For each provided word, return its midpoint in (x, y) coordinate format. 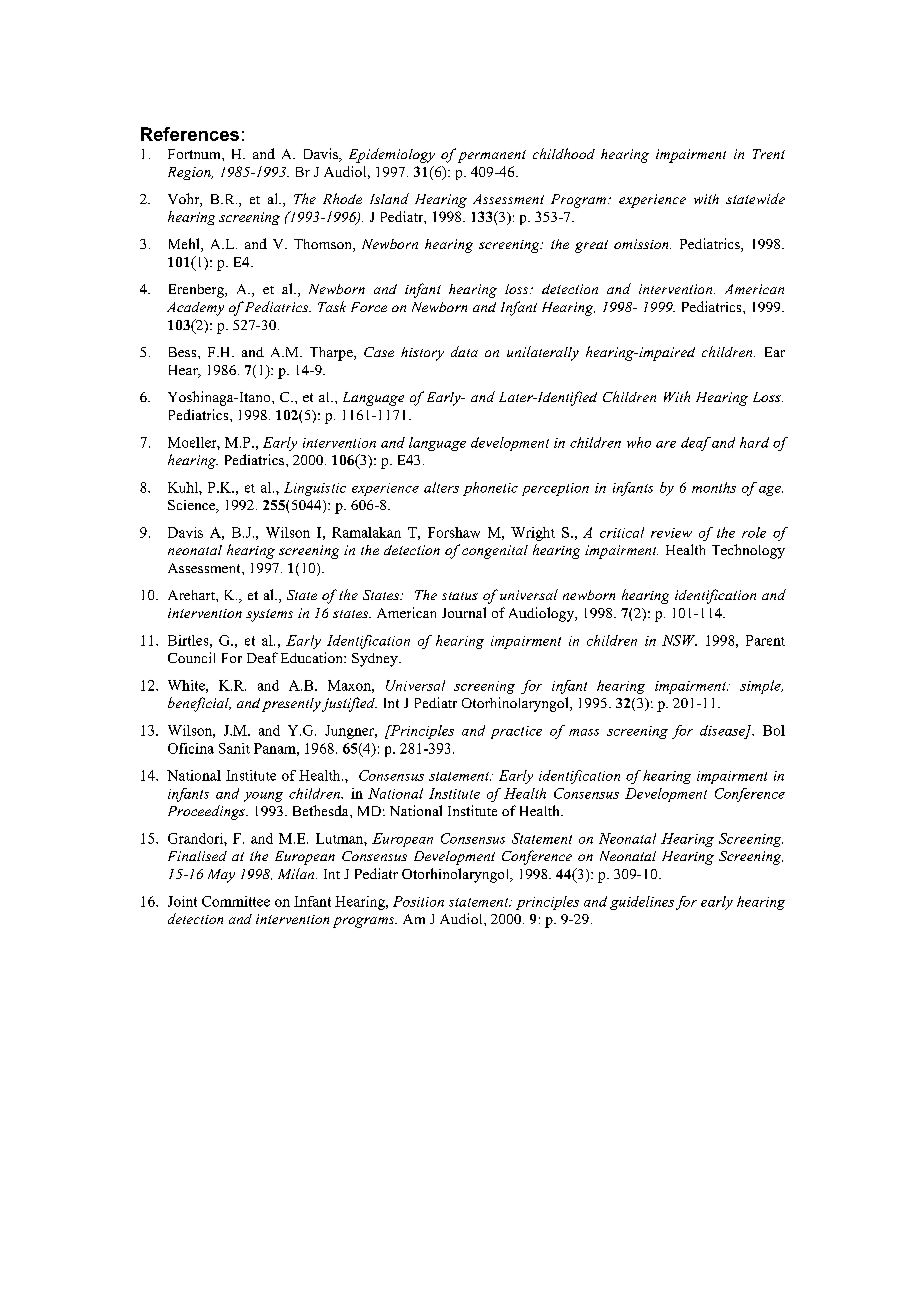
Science (193, 506)
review (671, 533)
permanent (492, 156)
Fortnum (195, 154)
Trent (769, 154)
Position (418, 901)
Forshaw (454, 532)
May (221, 876)
